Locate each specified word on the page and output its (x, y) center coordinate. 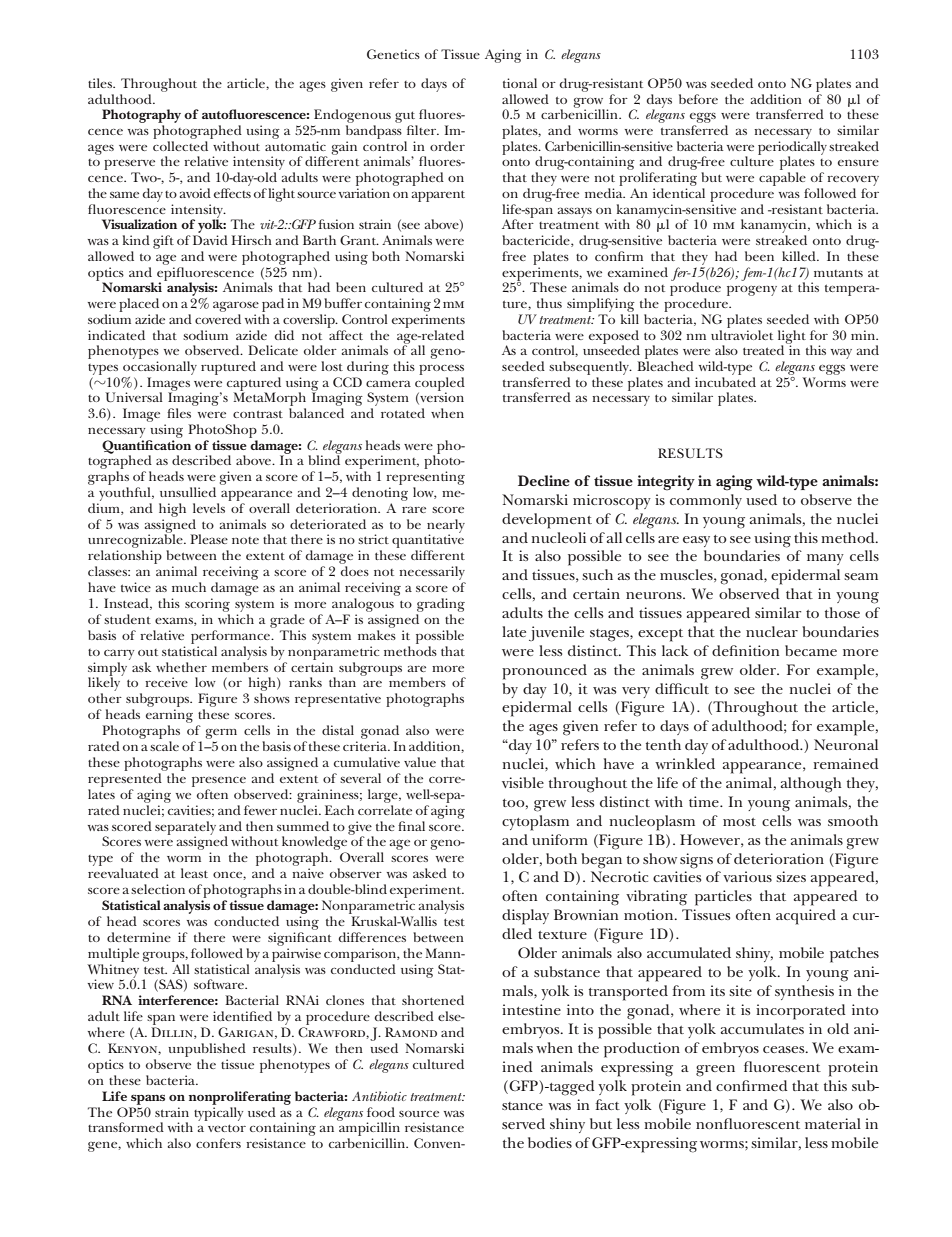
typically (218, 1112)
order (447, 146)
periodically (792, 149)
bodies (550, 1142)
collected (180, 146)
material (833, 1123)
